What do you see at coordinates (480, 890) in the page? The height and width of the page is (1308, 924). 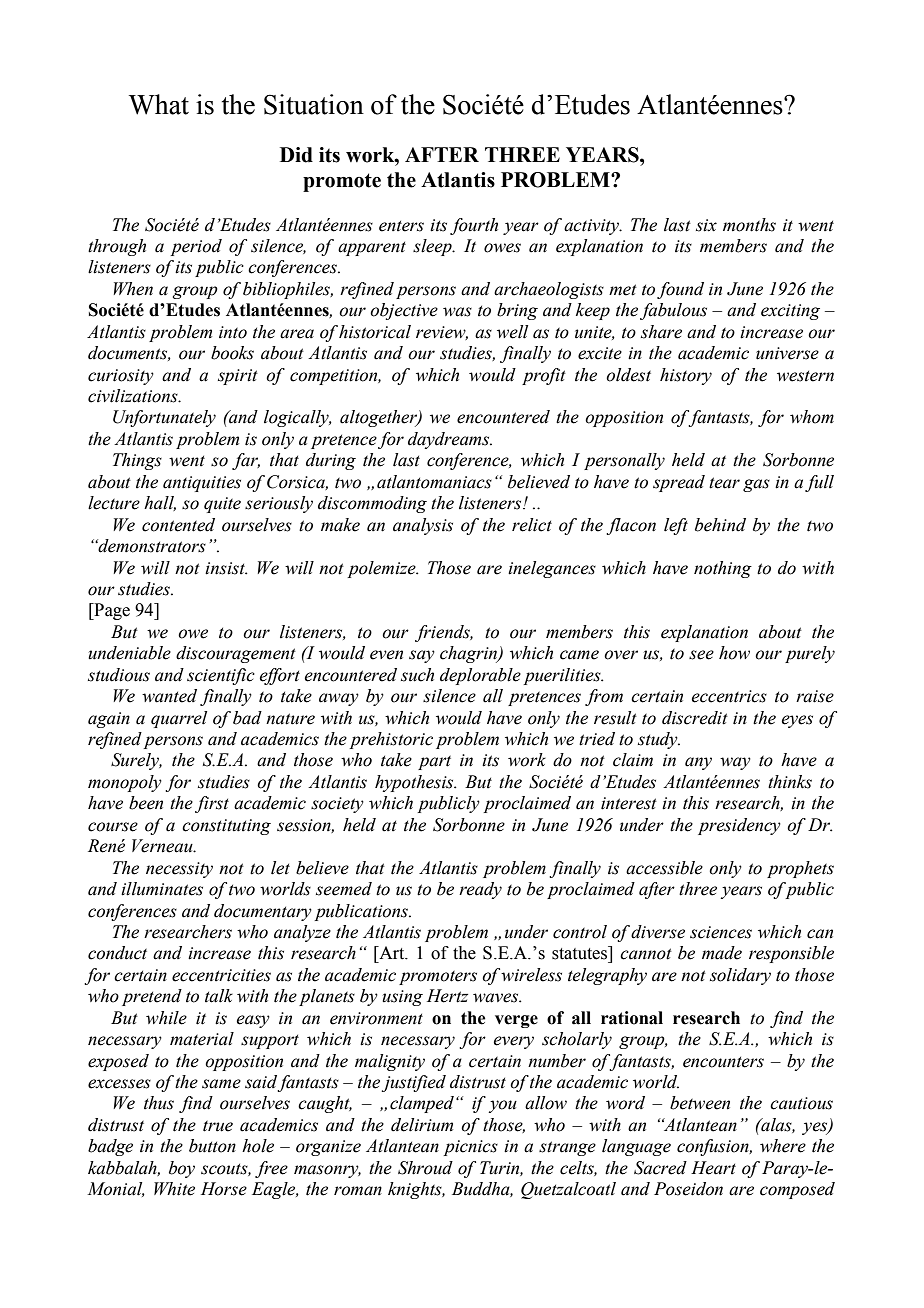 I see `ready` at bounding box center [480, 890].
